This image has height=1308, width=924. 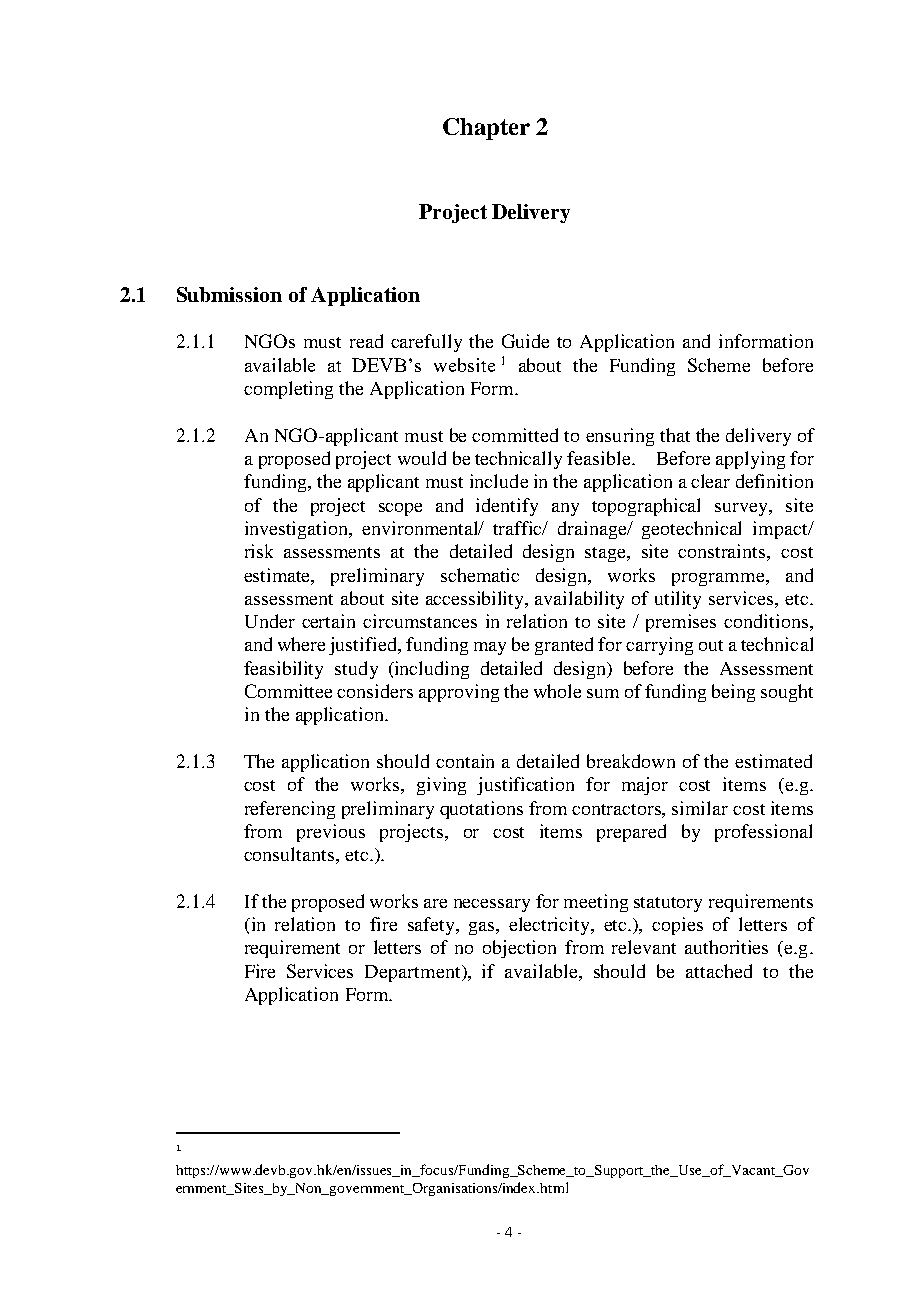 I want to click on may, so click(x=490, y=648).
